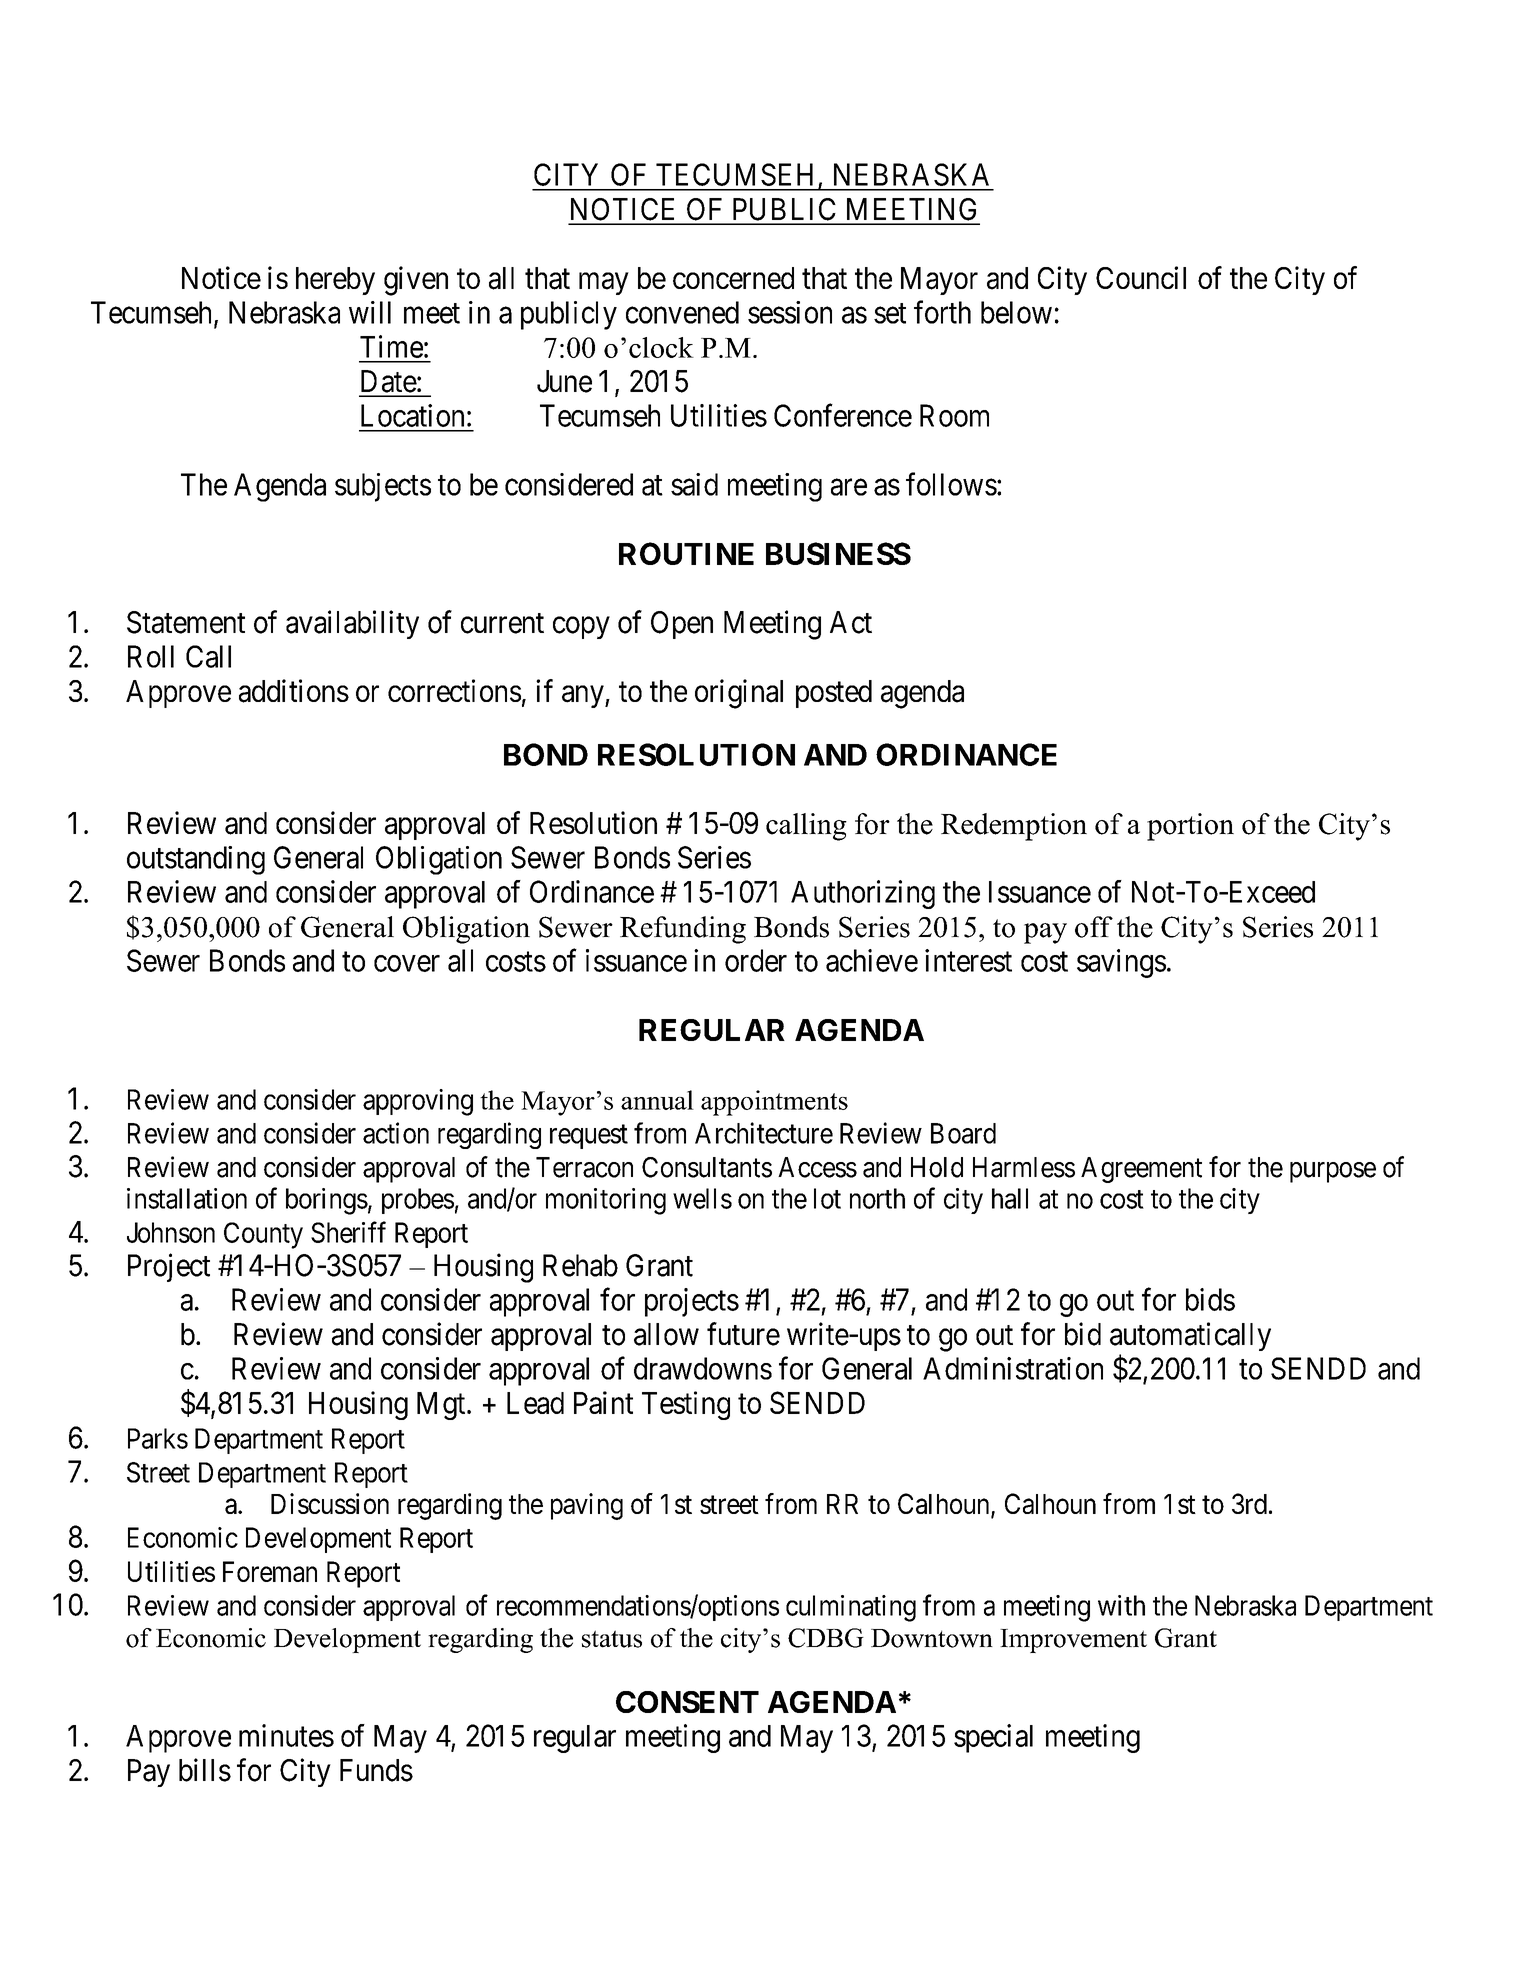 This image has width=1526, height=1975. I want to click on session, so click(790, 312).
